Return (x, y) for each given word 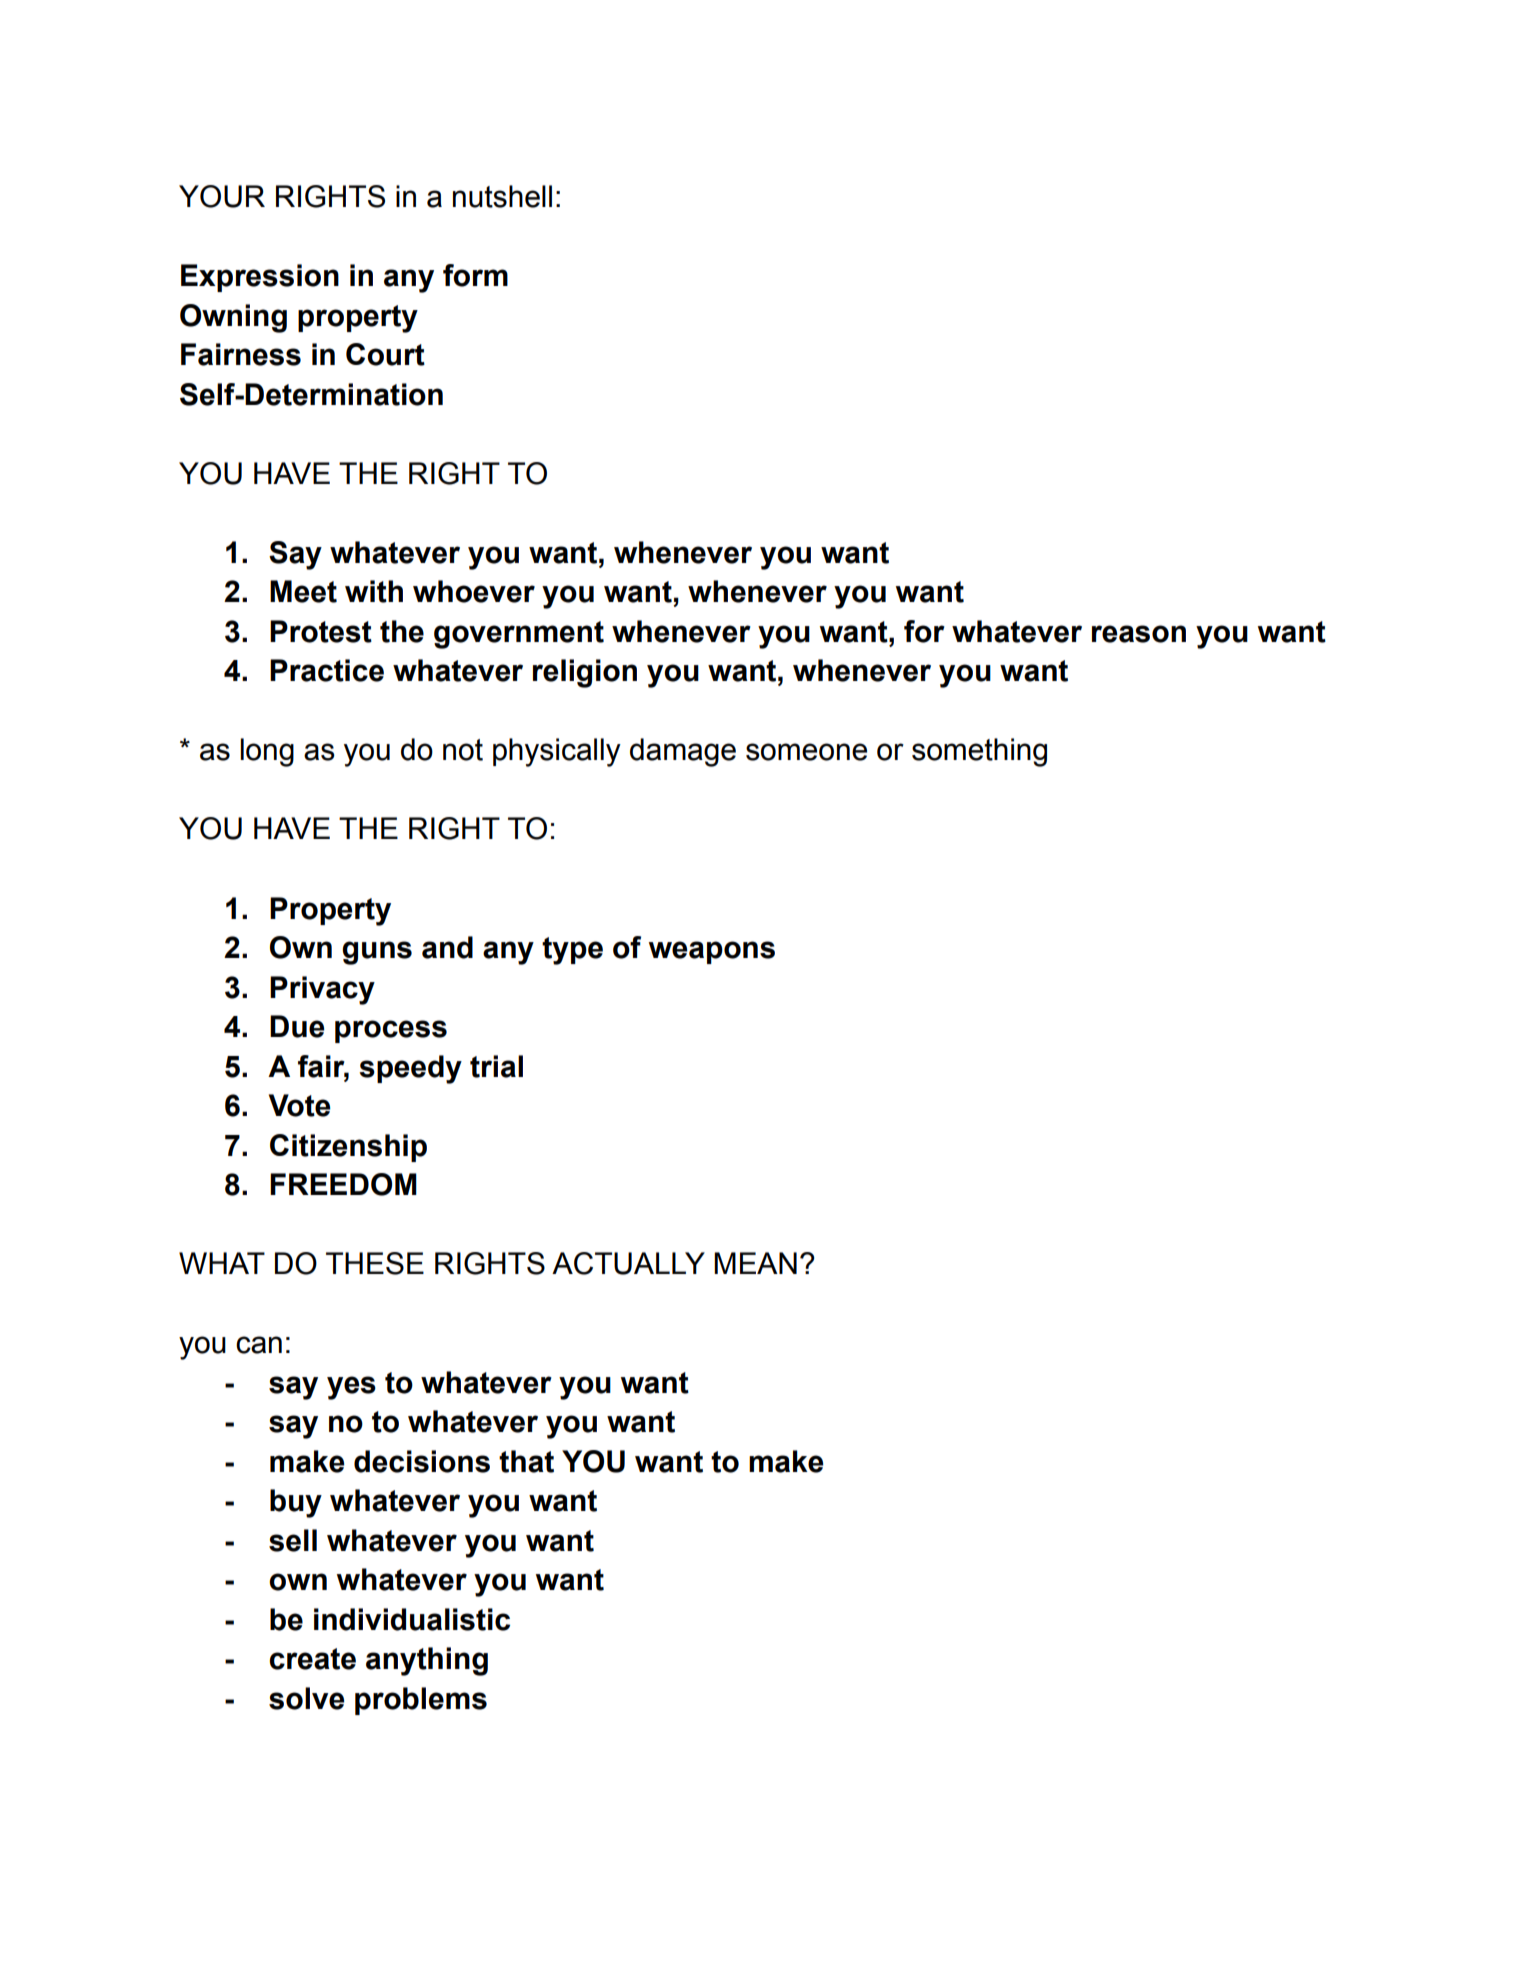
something (979, 752)
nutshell (502, 196)
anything (427, 1661)
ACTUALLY (628, 1263)
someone (806, 752)
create (312, 1659)
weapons (712, 952)
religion (585, 673)
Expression (260, 278)
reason (1139, 634)
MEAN (755, 1263)
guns (377, 953)
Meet (303, 591)
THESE (375, 1263)
